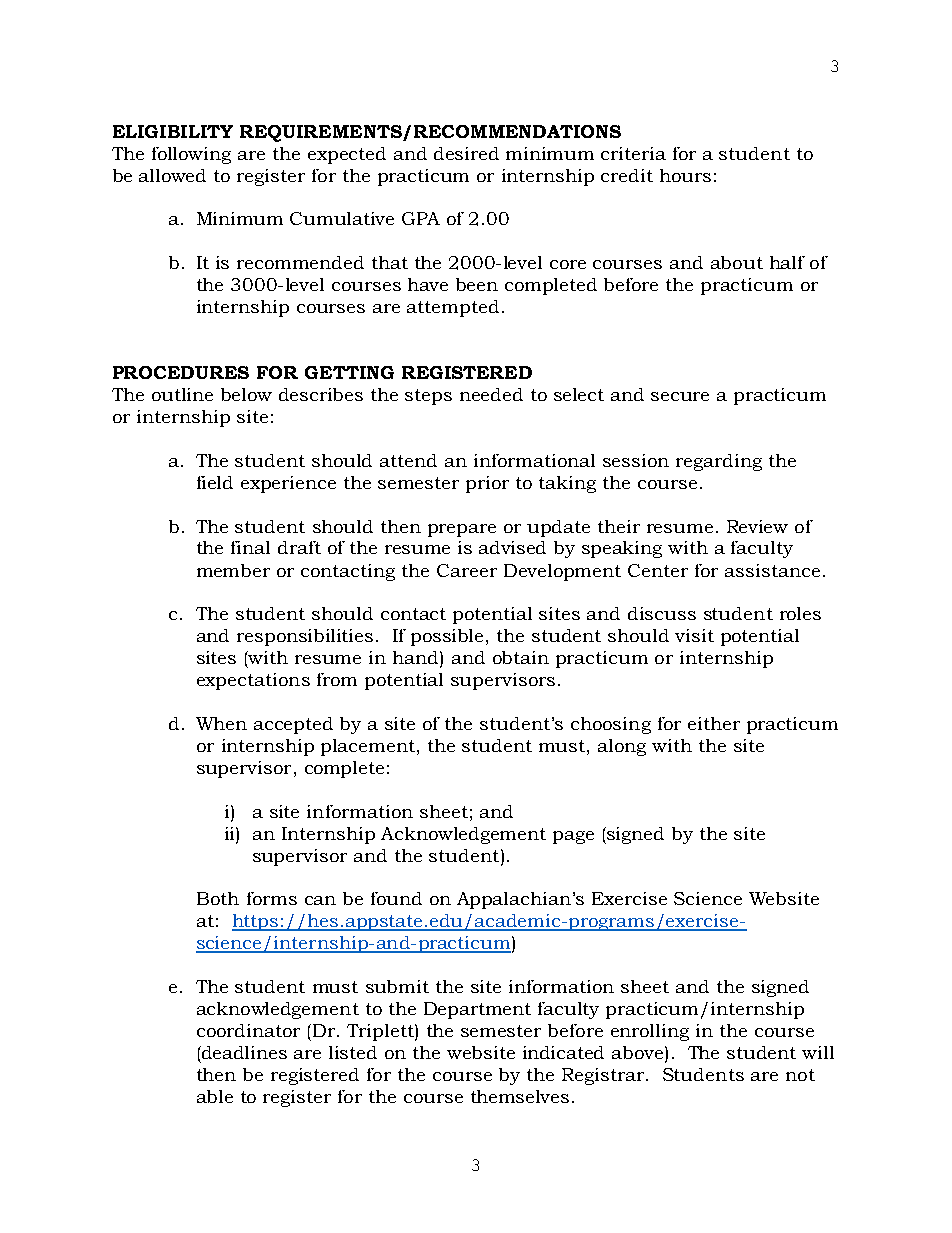 The height and width of the page is (1233, 952). Describe the element at coordinates (800, 1075) in the page. I see `not` at that location.
